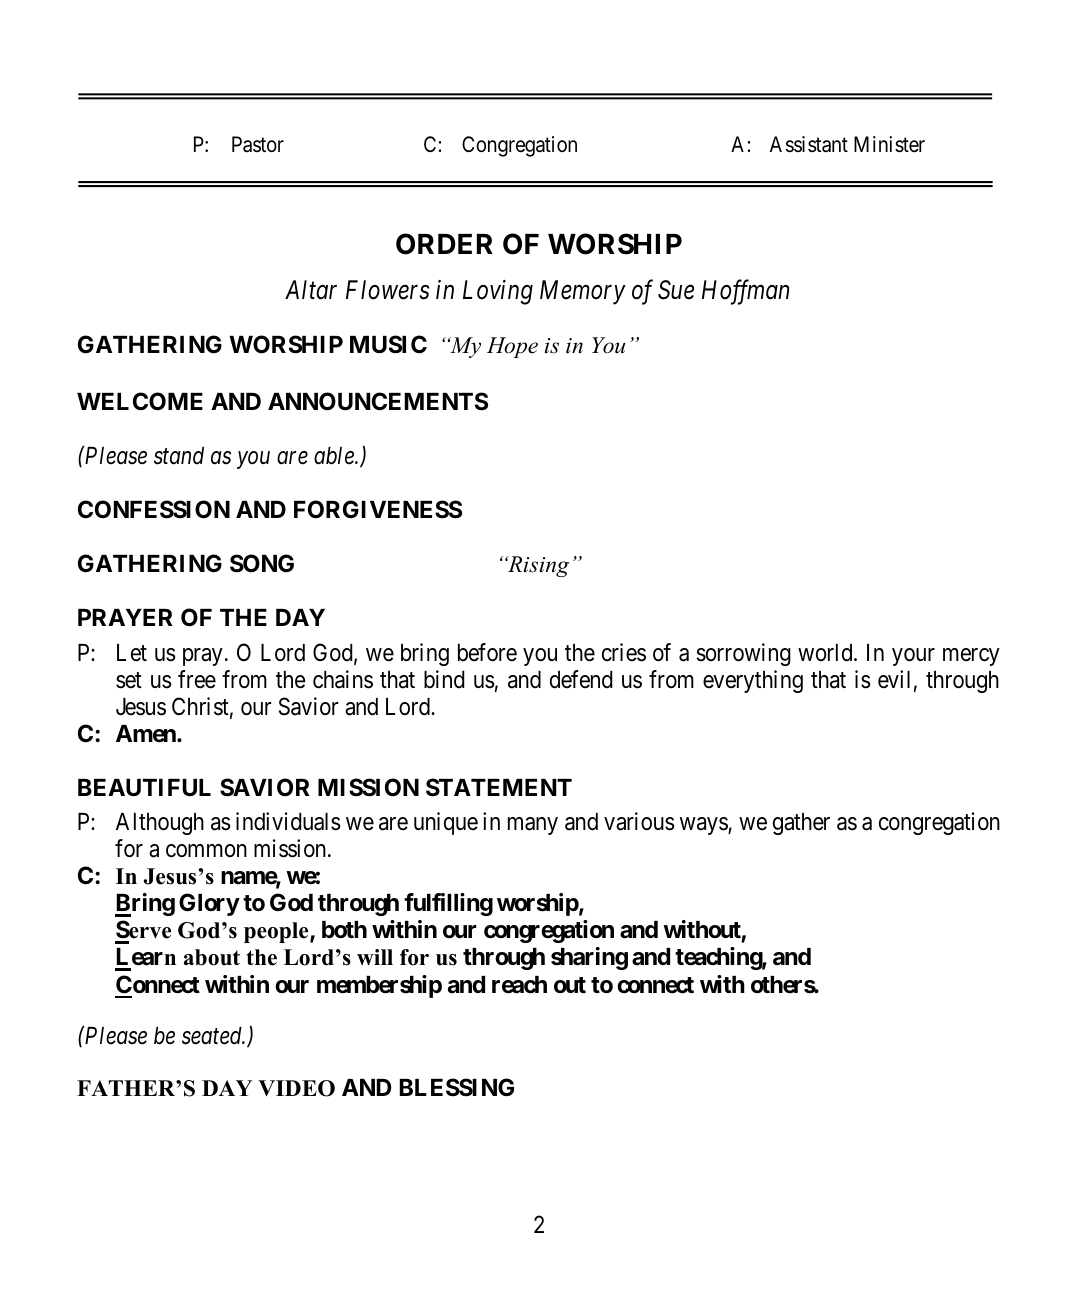  What do you see at coordinates (456, 1087) in the image?
I see `BLESSING` at bounding box center [456, 1087].
